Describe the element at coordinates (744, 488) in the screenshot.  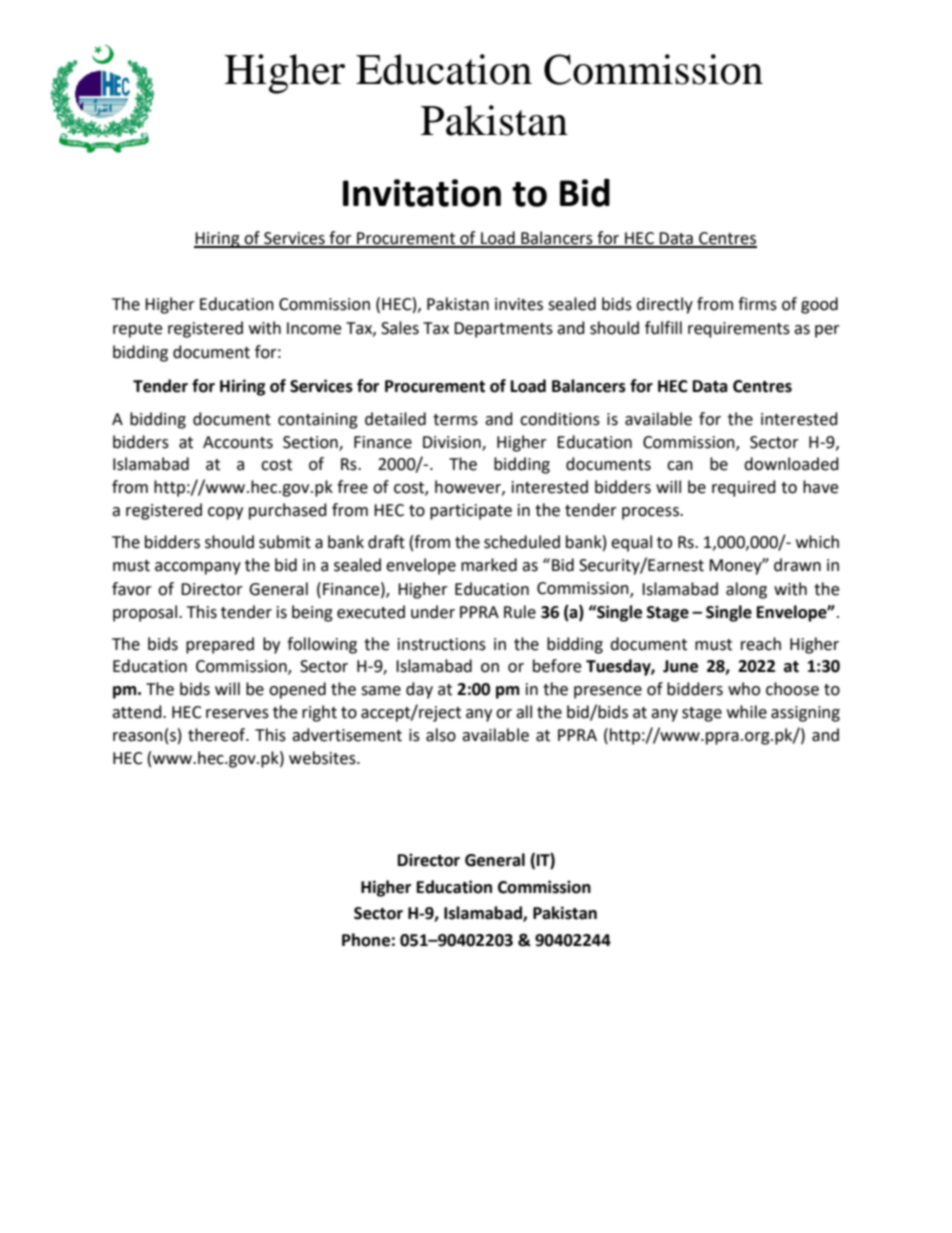
I see `required` at that location.
